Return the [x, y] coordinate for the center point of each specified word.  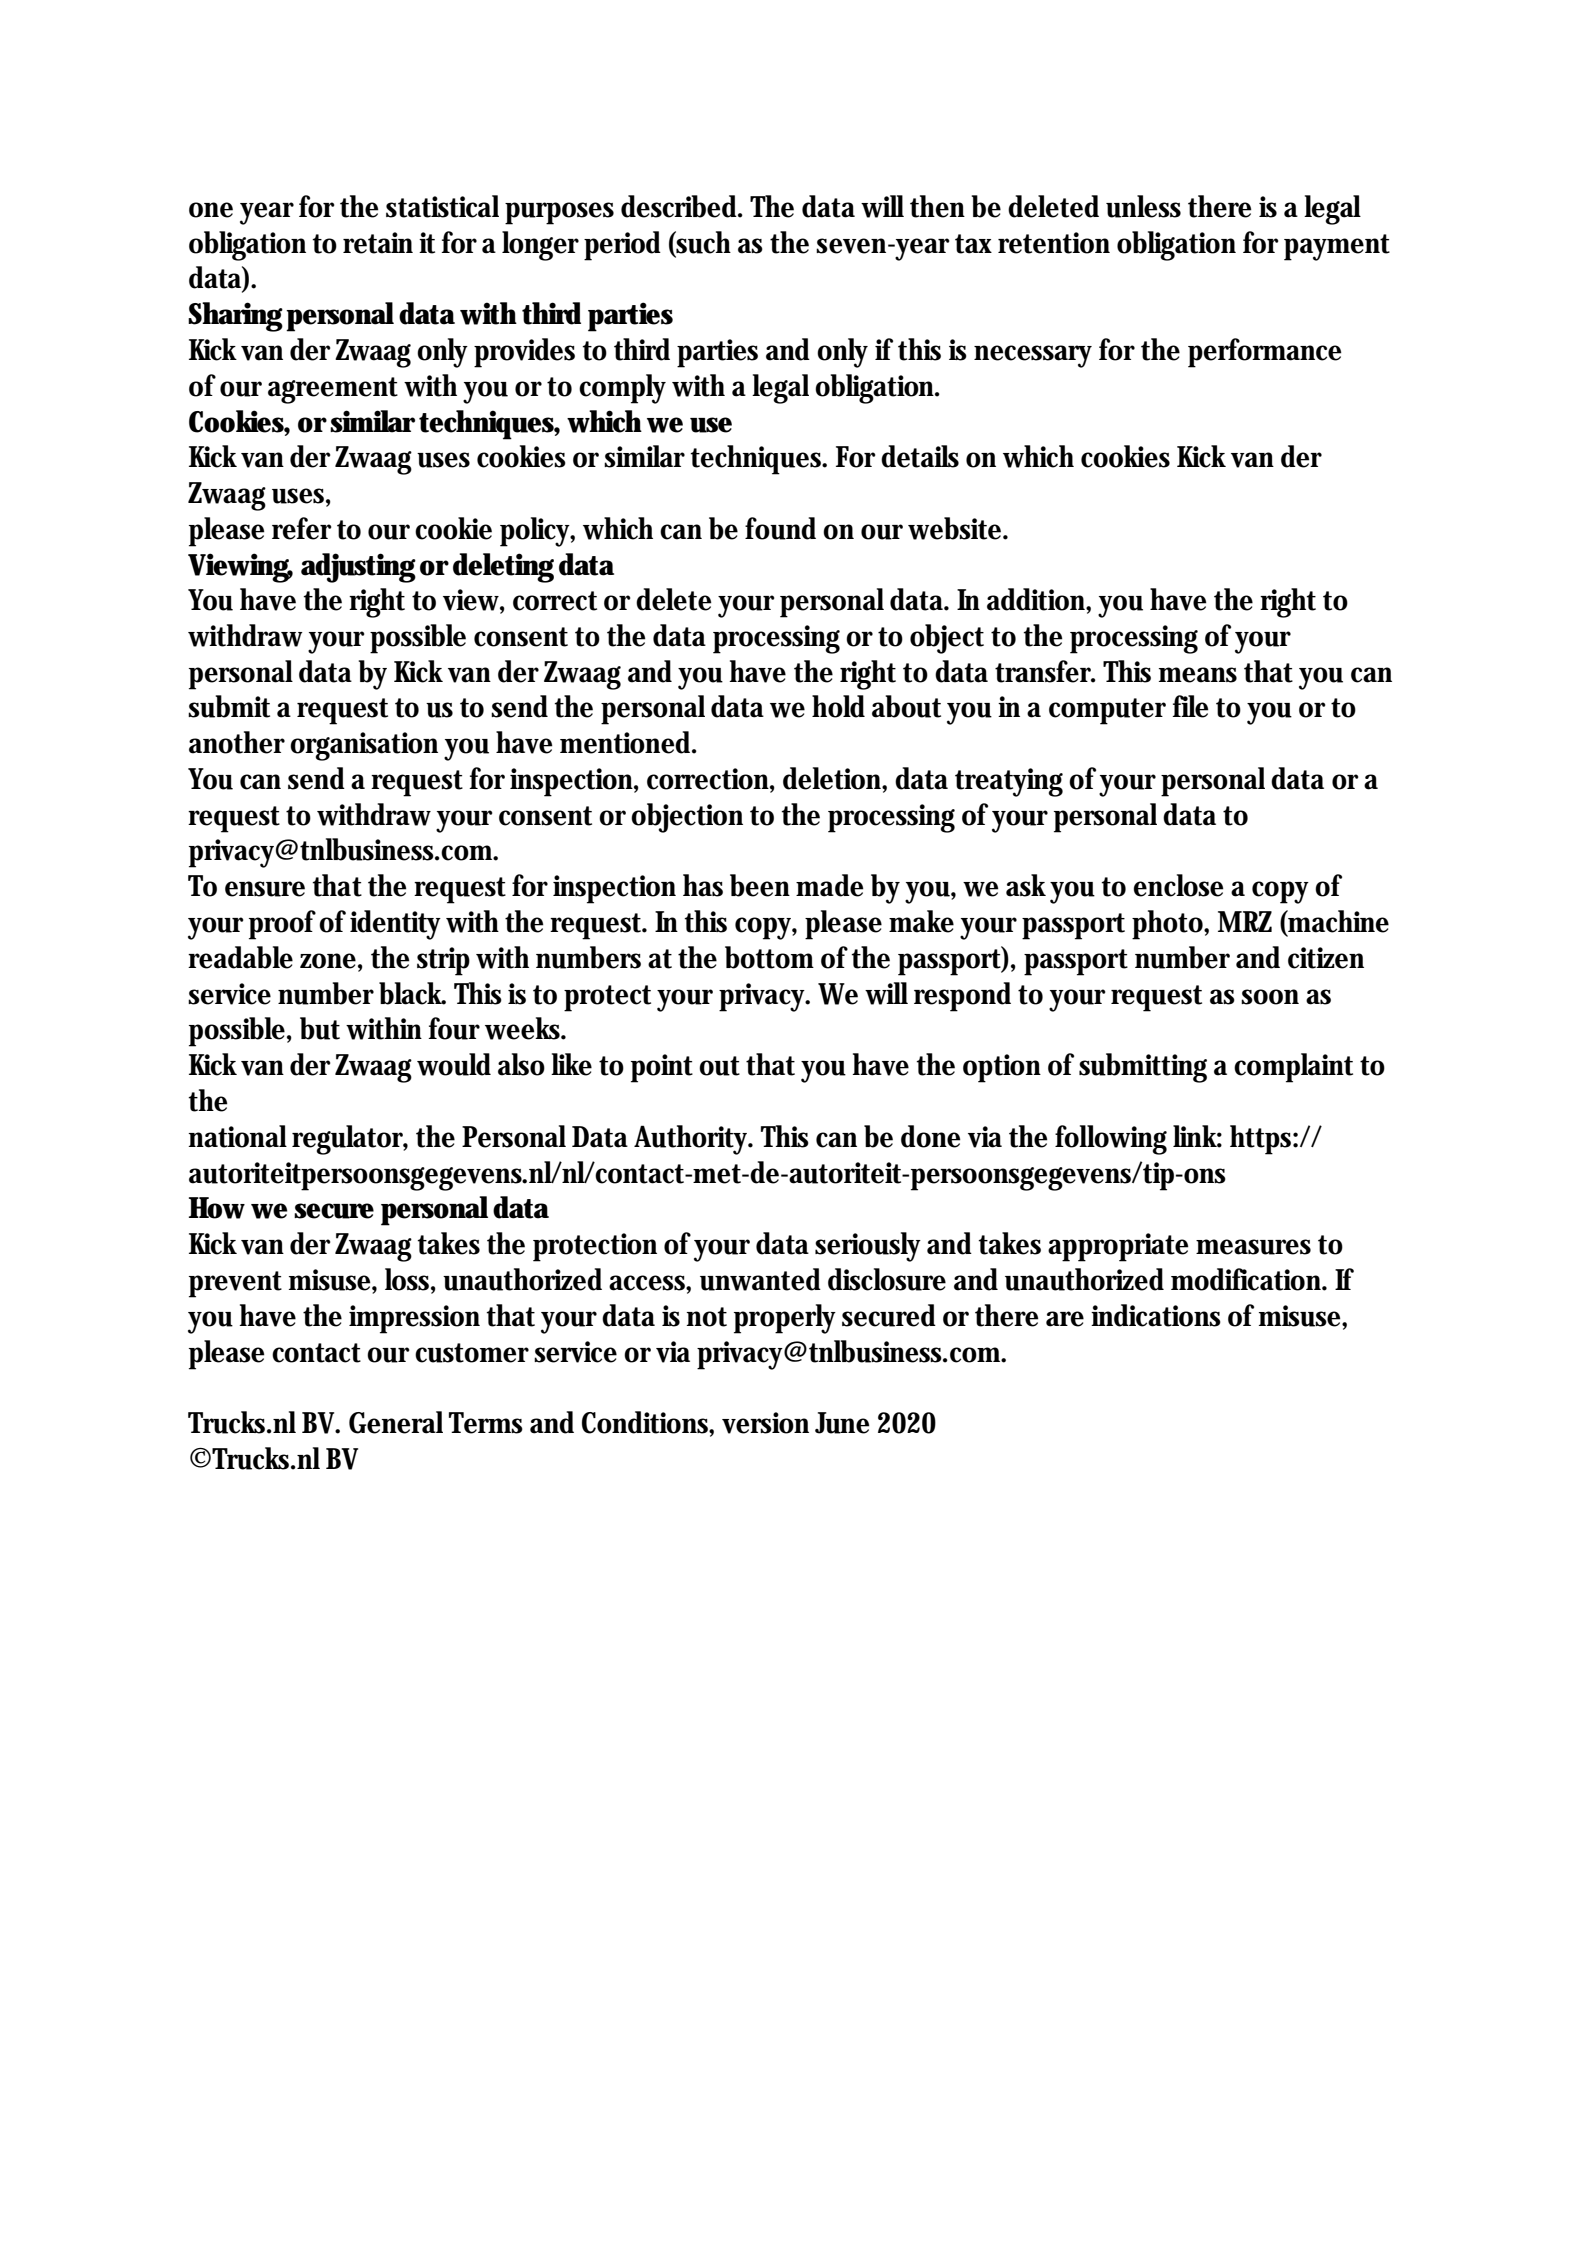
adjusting [358, 568]
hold [838, 706]
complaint [1293, 1068]
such [703, 242]
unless [1143, 206]
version [765, 1423]
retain [378, 243]
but [320, 1028]
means [1198, 675]
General [396, 1422]
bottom [769, 957]
